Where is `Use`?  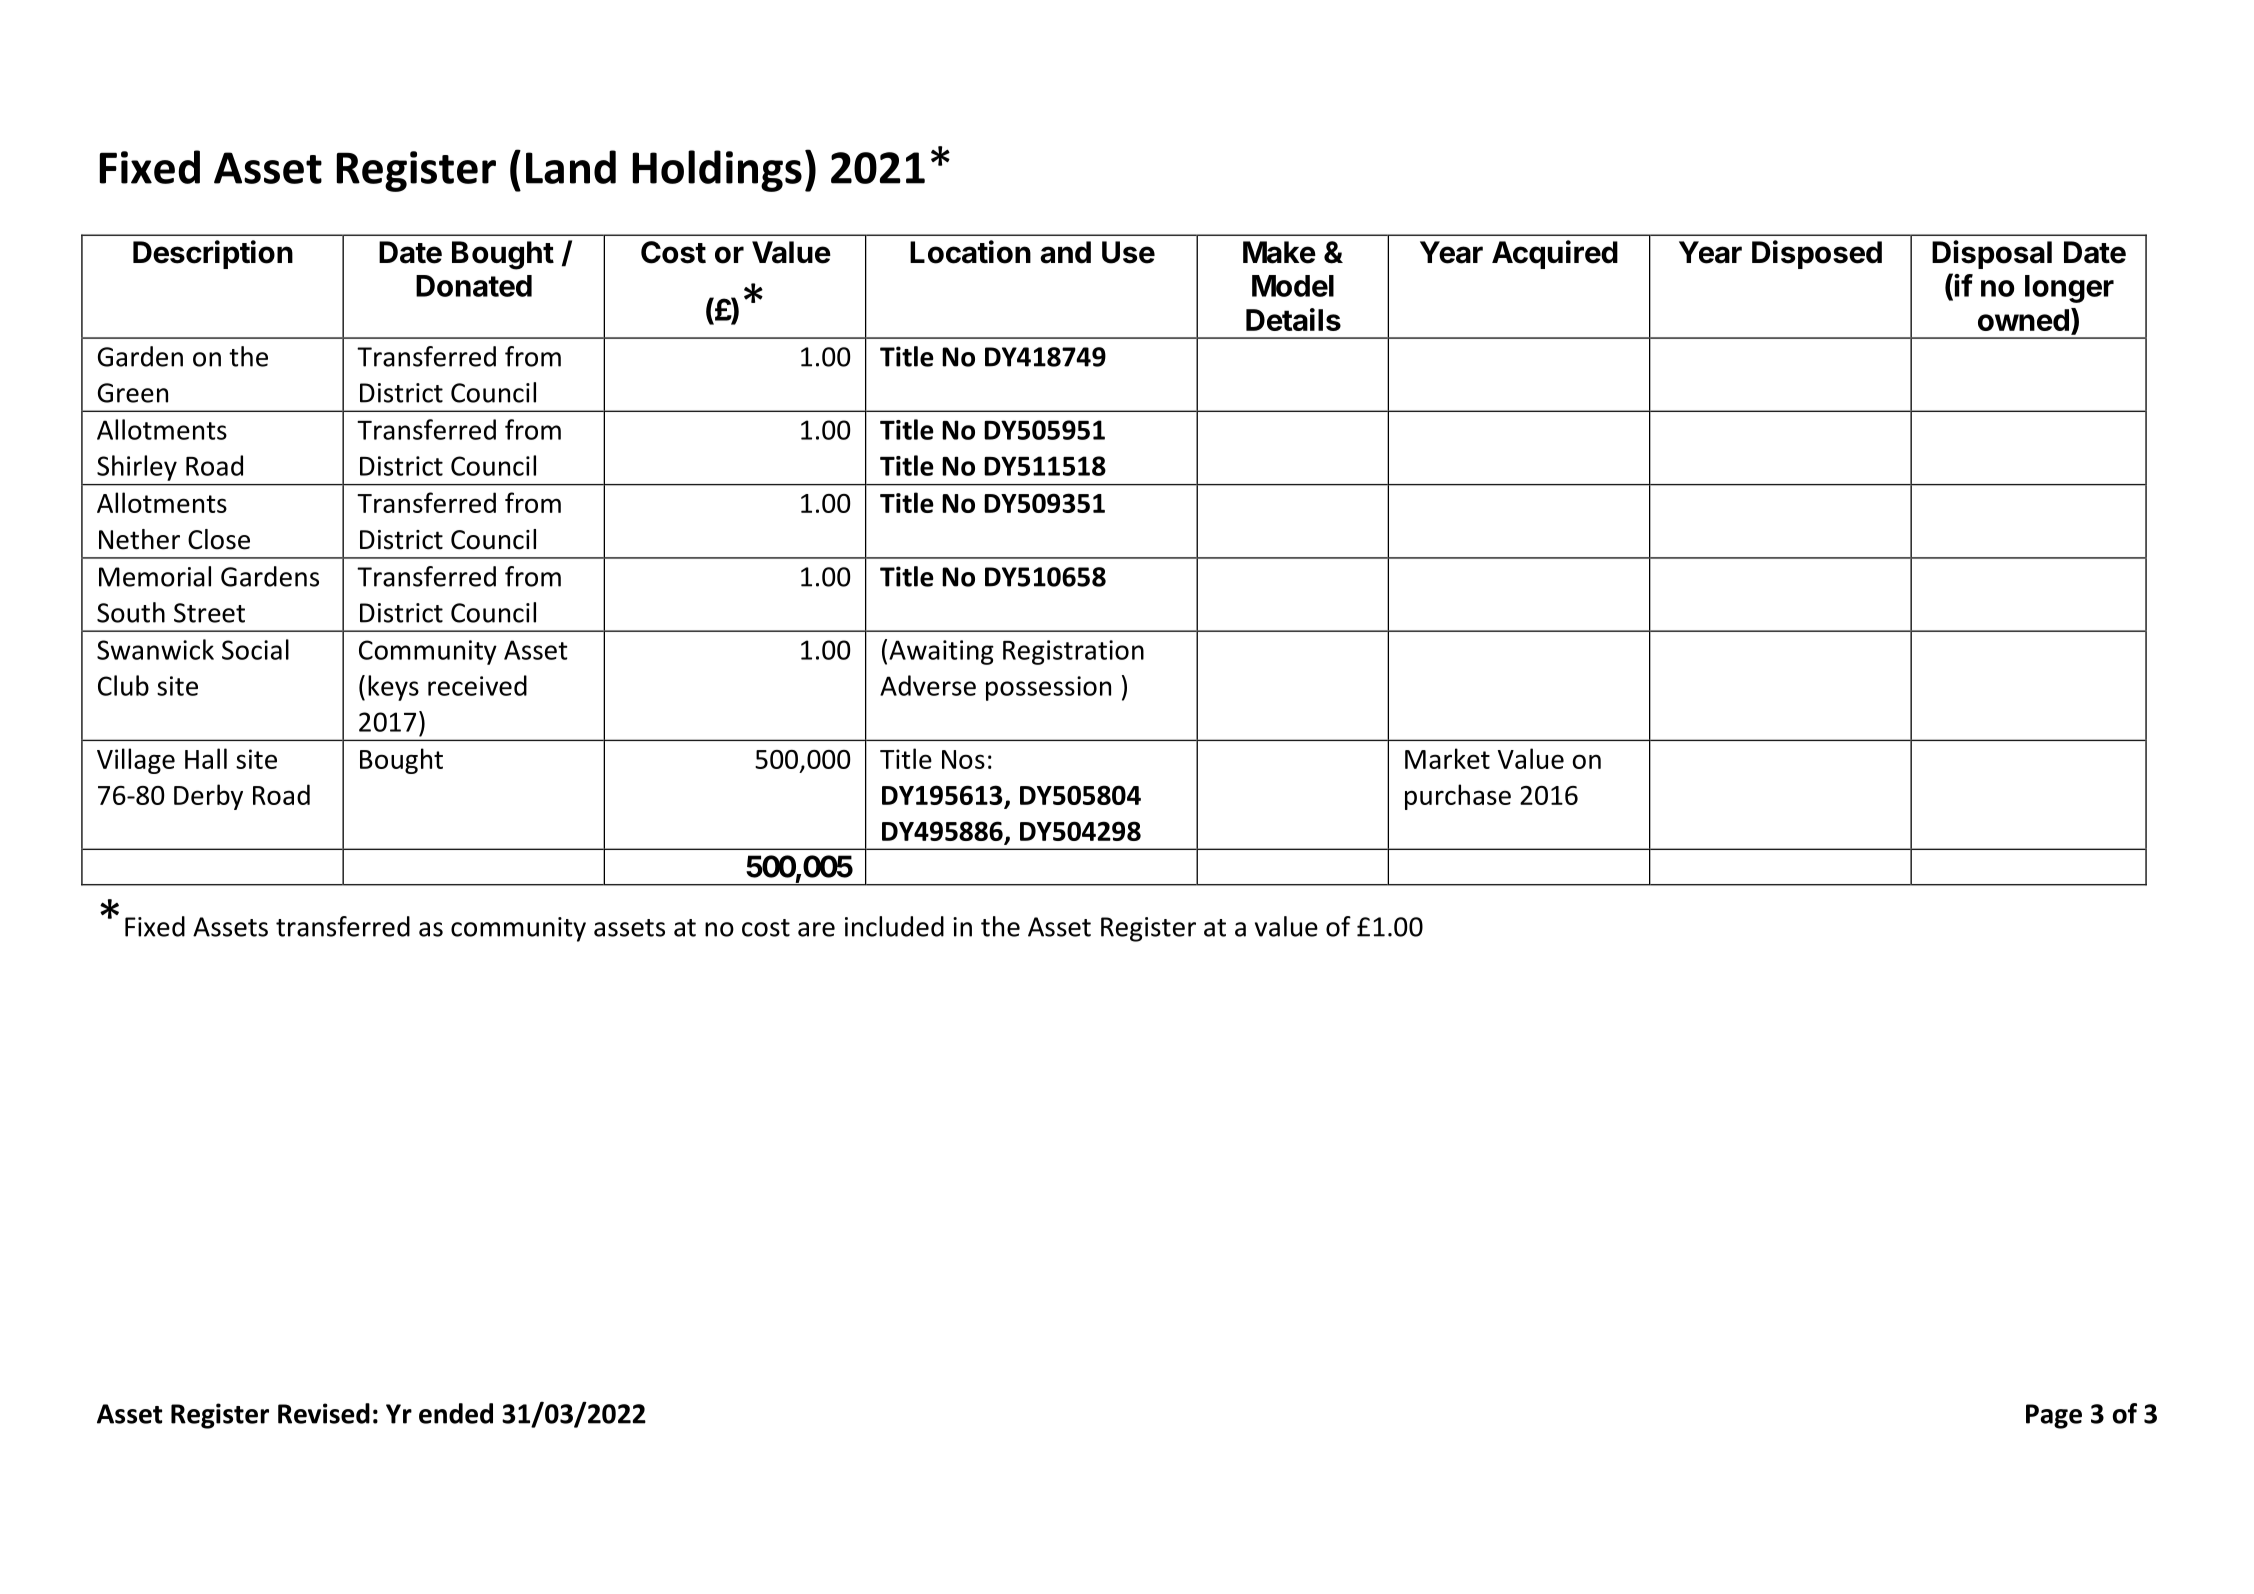
Use is located at coordinates (1128, 252).
